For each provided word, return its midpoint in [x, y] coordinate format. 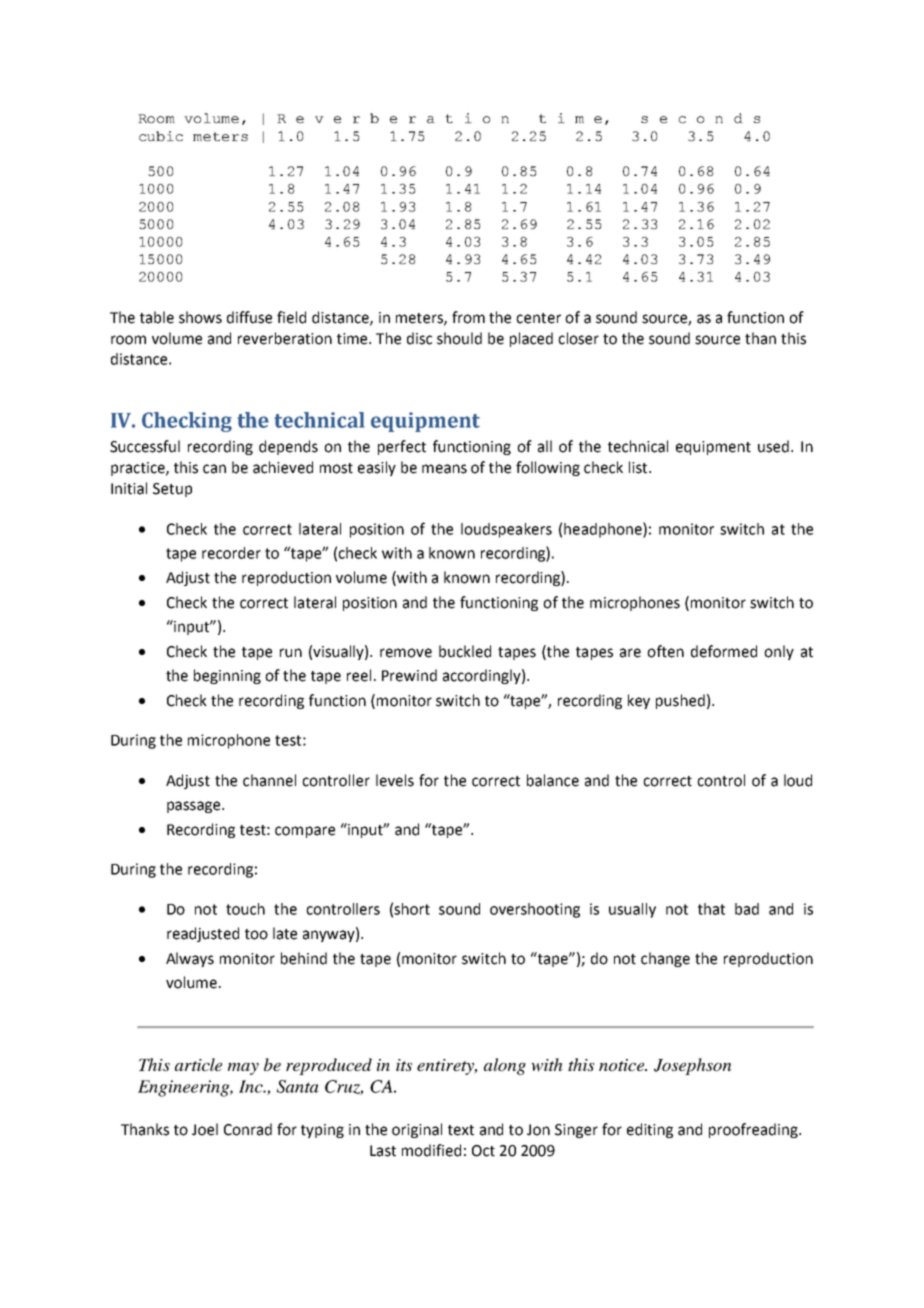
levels [395, 780]
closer [578, 338]
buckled [465, 651]
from [468, 317]
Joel [205, 1129]
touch [245, 909]
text [461, 1130]
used [775, 446]
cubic [161, 136]
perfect [402, 447]
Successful [145, 446]
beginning [227, 676]
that [711, 909]
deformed [724, 651]
